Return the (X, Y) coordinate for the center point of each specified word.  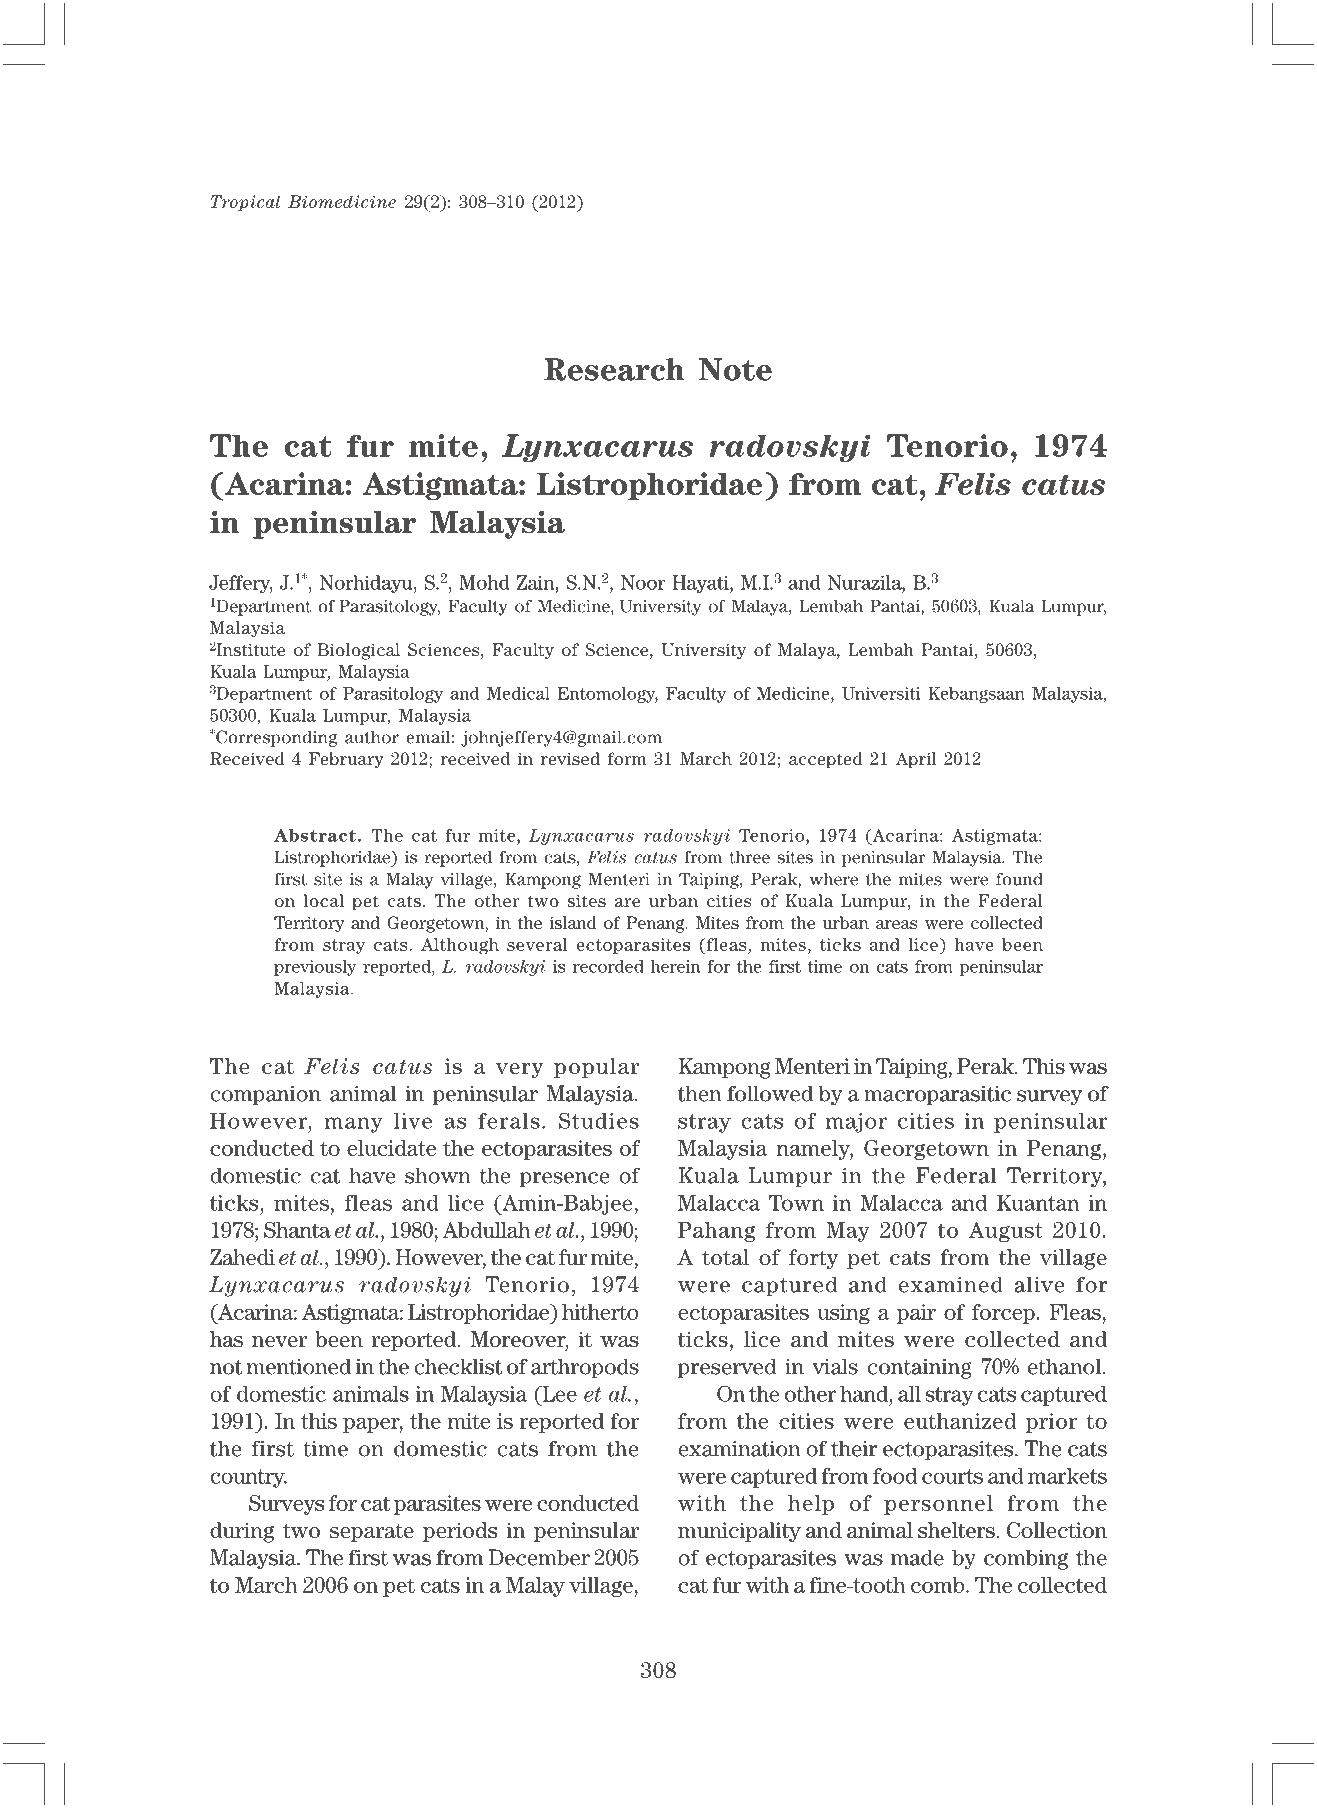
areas (897, 924)
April (916, 760)
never (279, 1342)
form (627, 758)
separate (372, 1533)
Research (614, 369)
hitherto (600, 1312)
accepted (826, 760)
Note (735, 369)
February (346, 760)
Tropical (245, 203)
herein (675, 966)
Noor (643, 582)
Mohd (484, 582)
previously (315, 968)
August (1006, 1232)
